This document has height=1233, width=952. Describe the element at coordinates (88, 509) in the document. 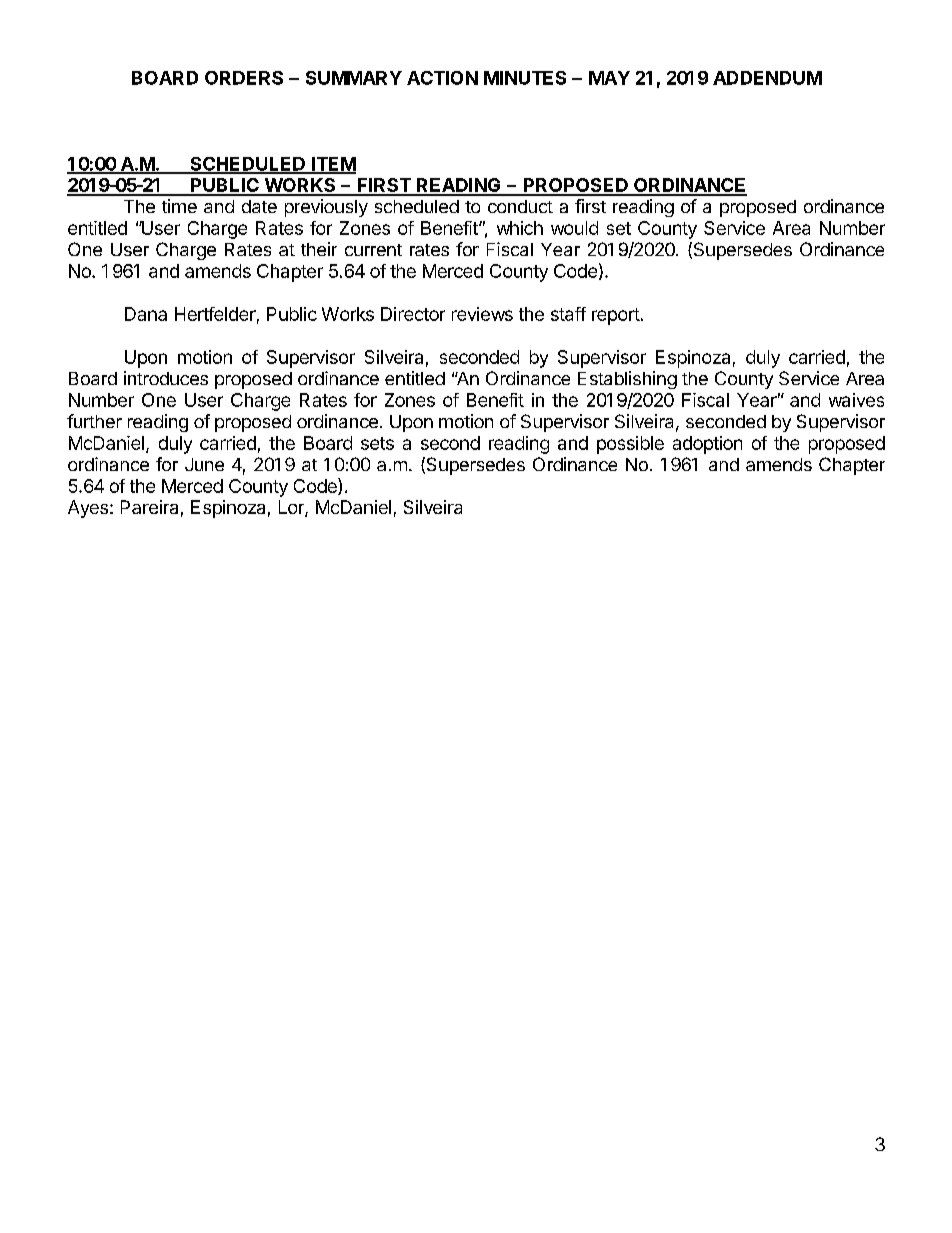

I see `Ayes` at that location.
